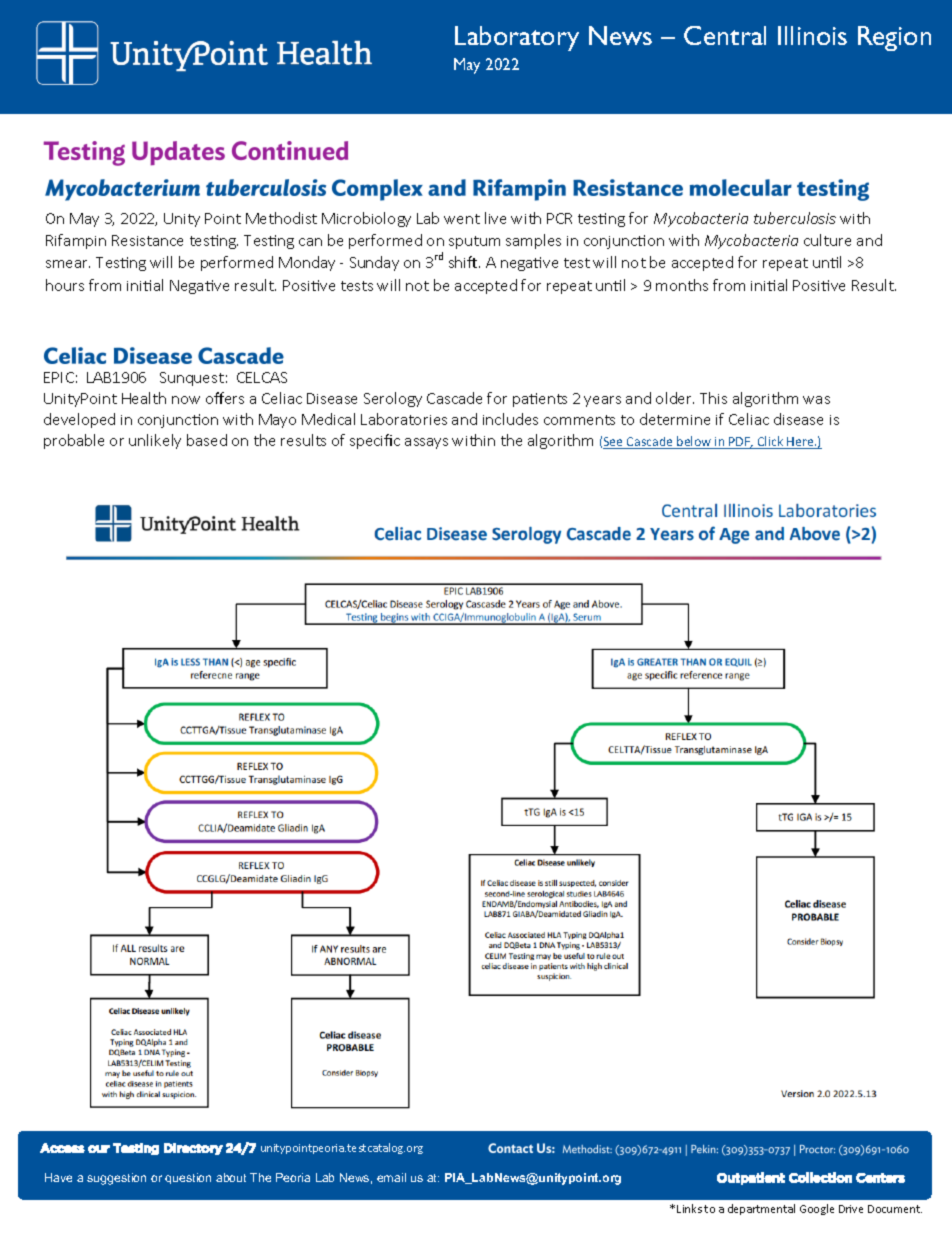 This screenshot has width=952, height=1233. What do you see at coordinates (517, 38) in the screenshot?
I see `Laboratory` at bounding box center [517, 38].
